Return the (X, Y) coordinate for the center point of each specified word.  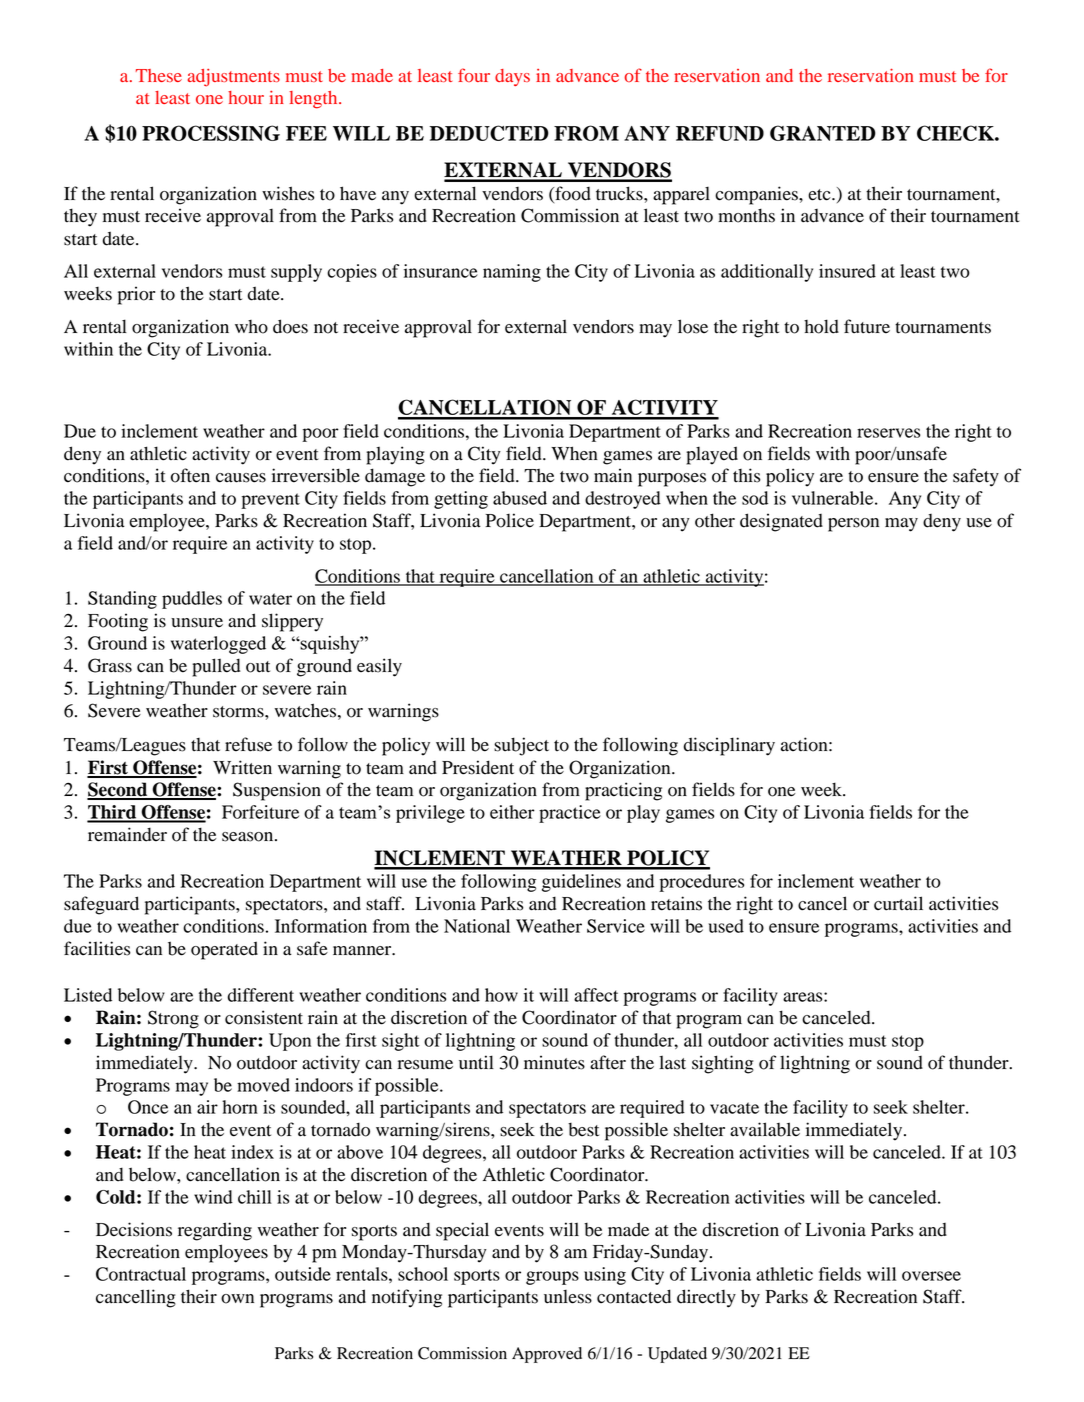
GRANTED (823, 133)
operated (224, 950)
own (237, 1299)
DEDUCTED (489, 133)
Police (509, 520)
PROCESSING (211, 133)
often (190, 475)
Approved (547, 1355)
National (477, 926)
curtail (898, 903)
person (853, 525)
